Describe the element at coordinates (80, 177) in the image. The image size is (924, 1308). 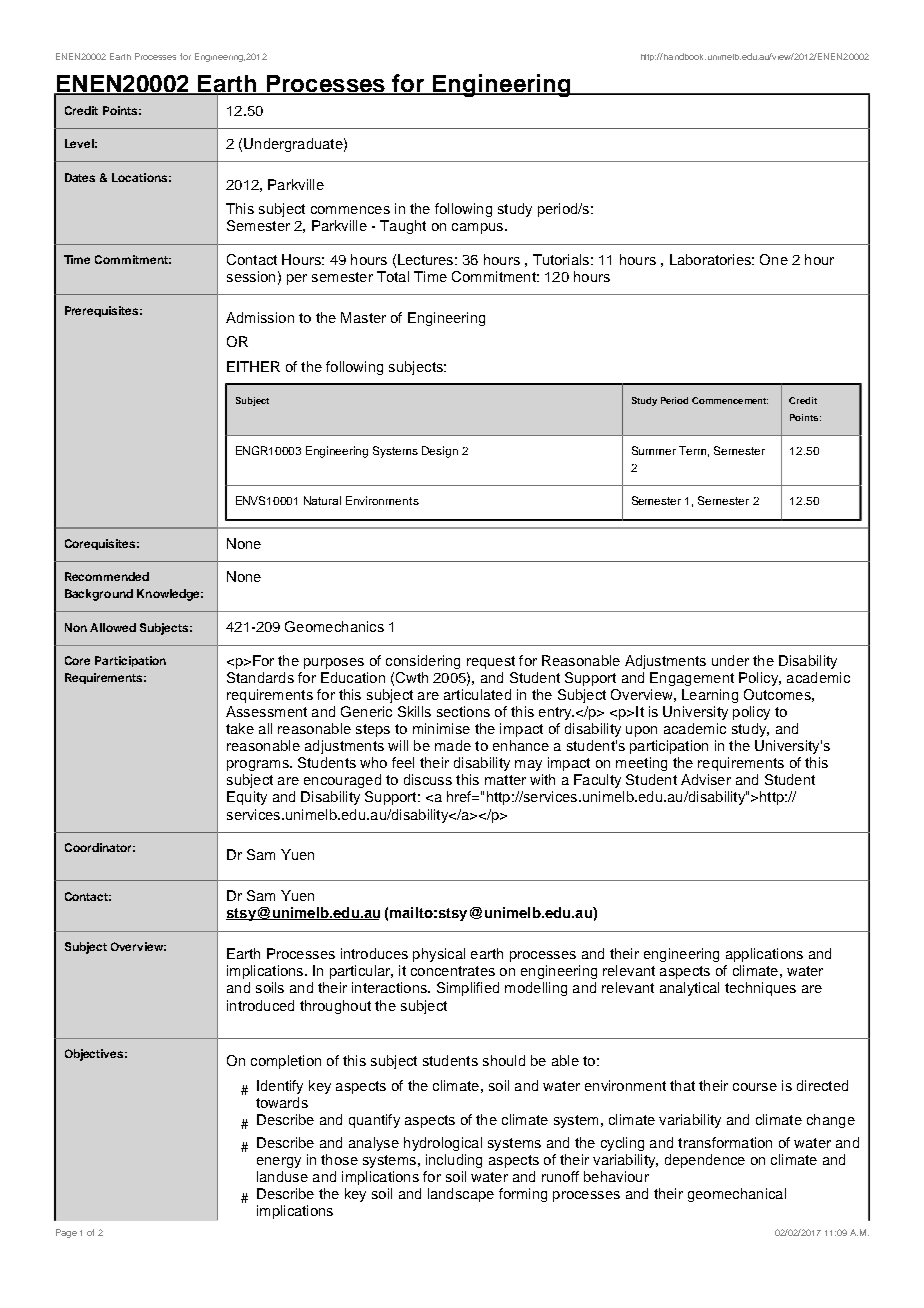
I see `Dates` at that location.
